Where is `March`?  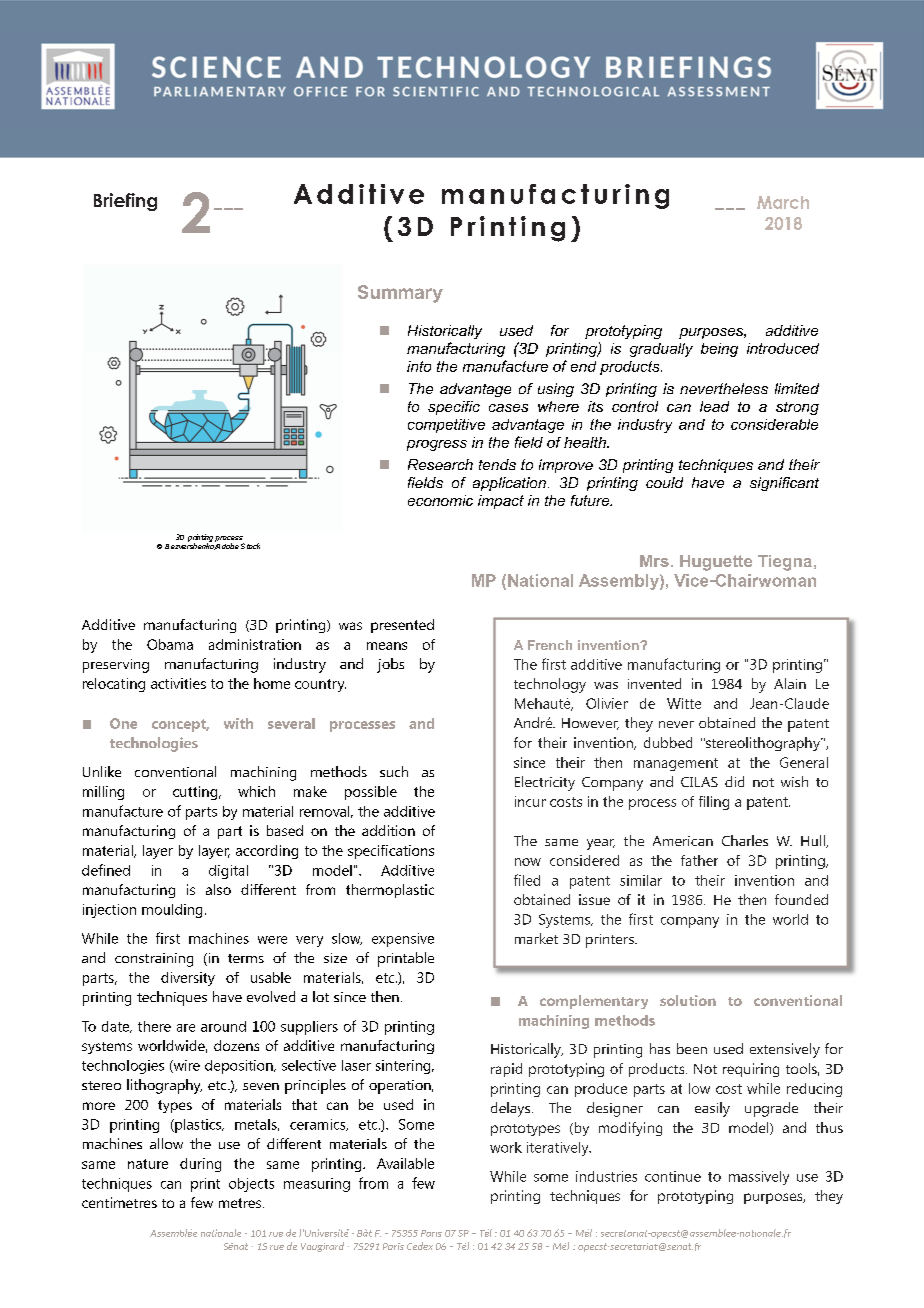
March is located at coordinates (783, 202).
